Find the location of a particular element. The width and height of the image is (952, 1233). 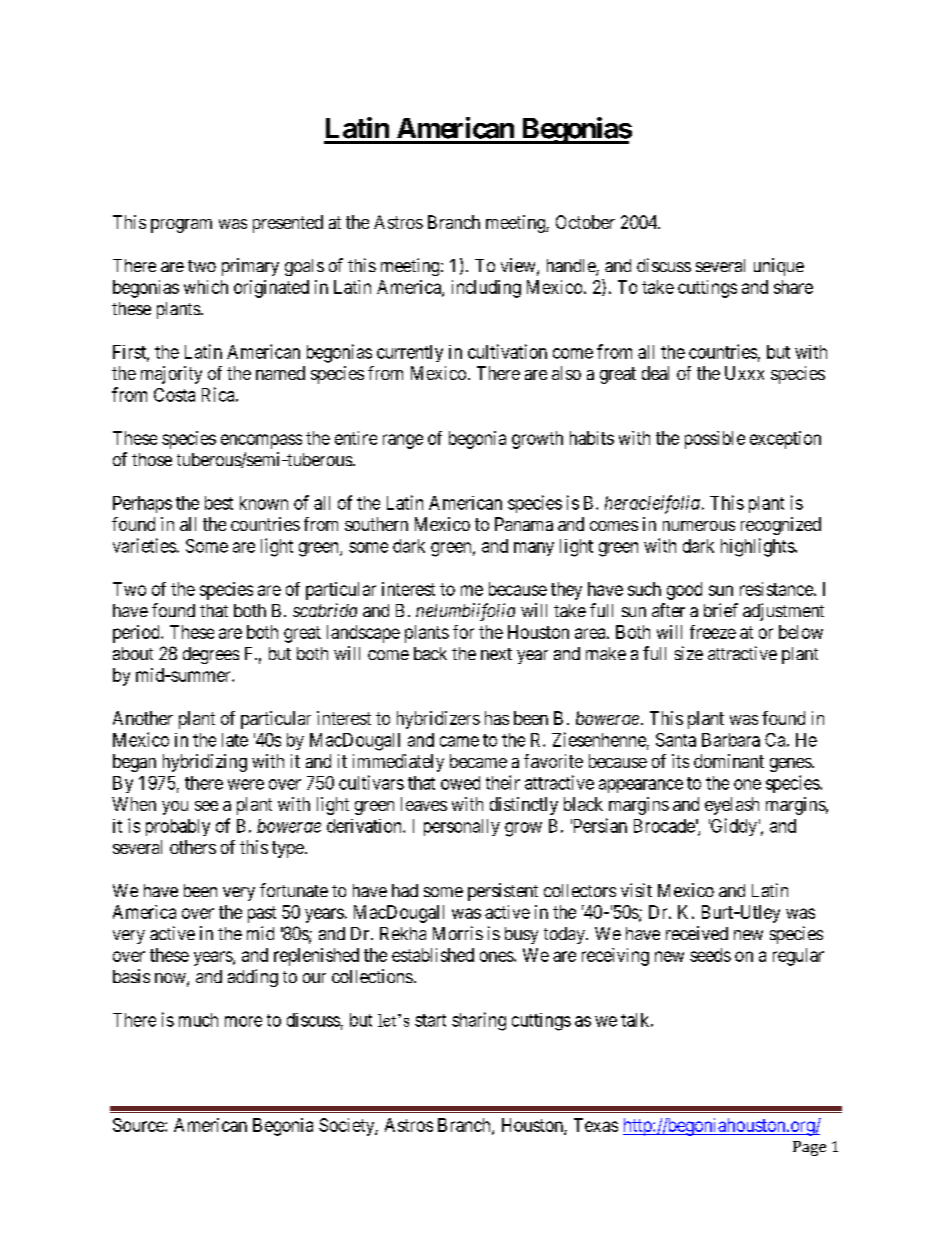

including is located at coordinates (486, 289).
